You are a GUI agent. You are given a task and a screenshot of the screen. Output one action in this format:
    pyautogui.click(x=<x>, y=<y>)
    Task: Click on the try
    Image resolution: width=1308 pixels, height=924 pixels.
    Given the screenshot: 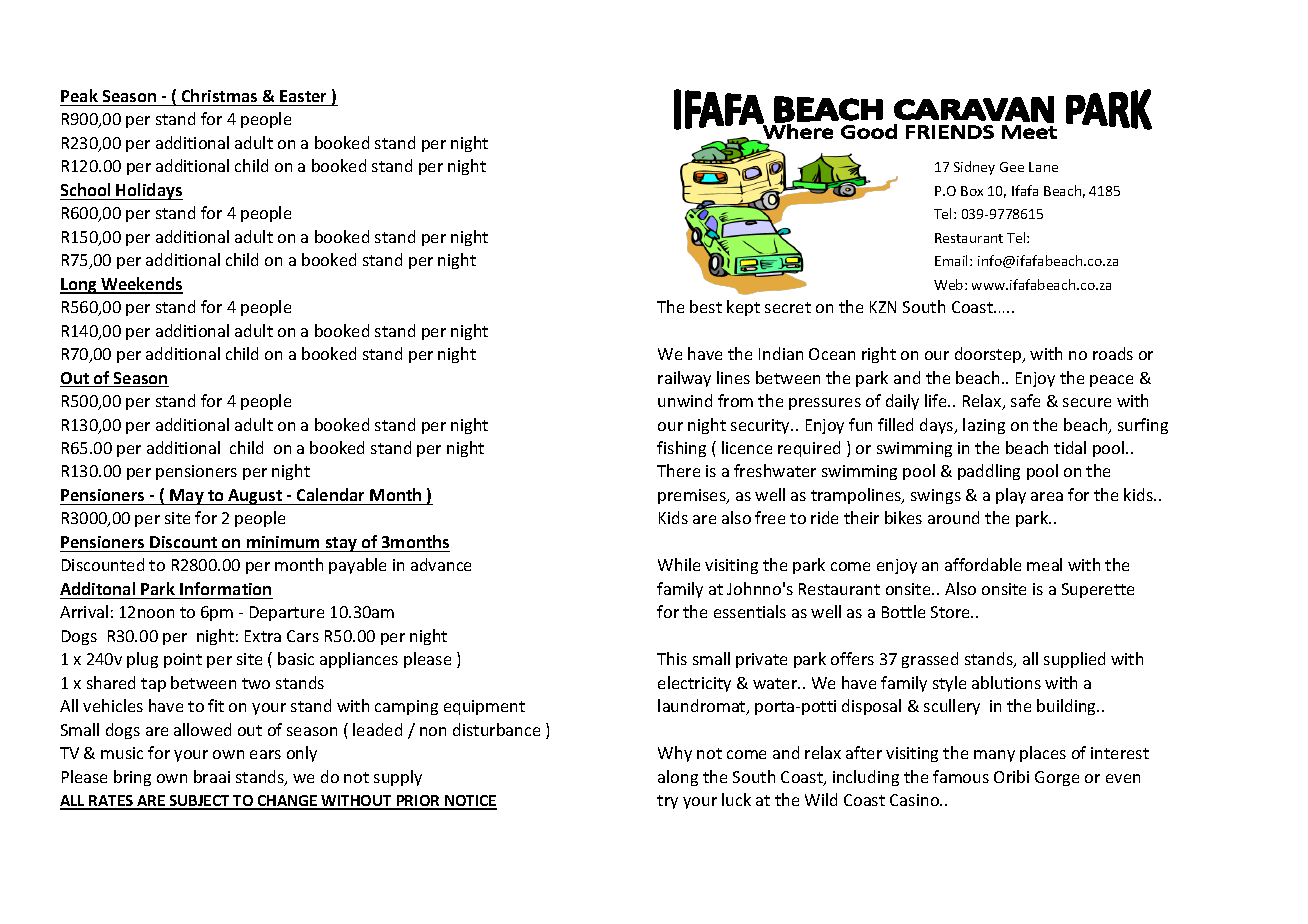 What is the action you would take?
    pyautogui.click(x=667, y=802)
